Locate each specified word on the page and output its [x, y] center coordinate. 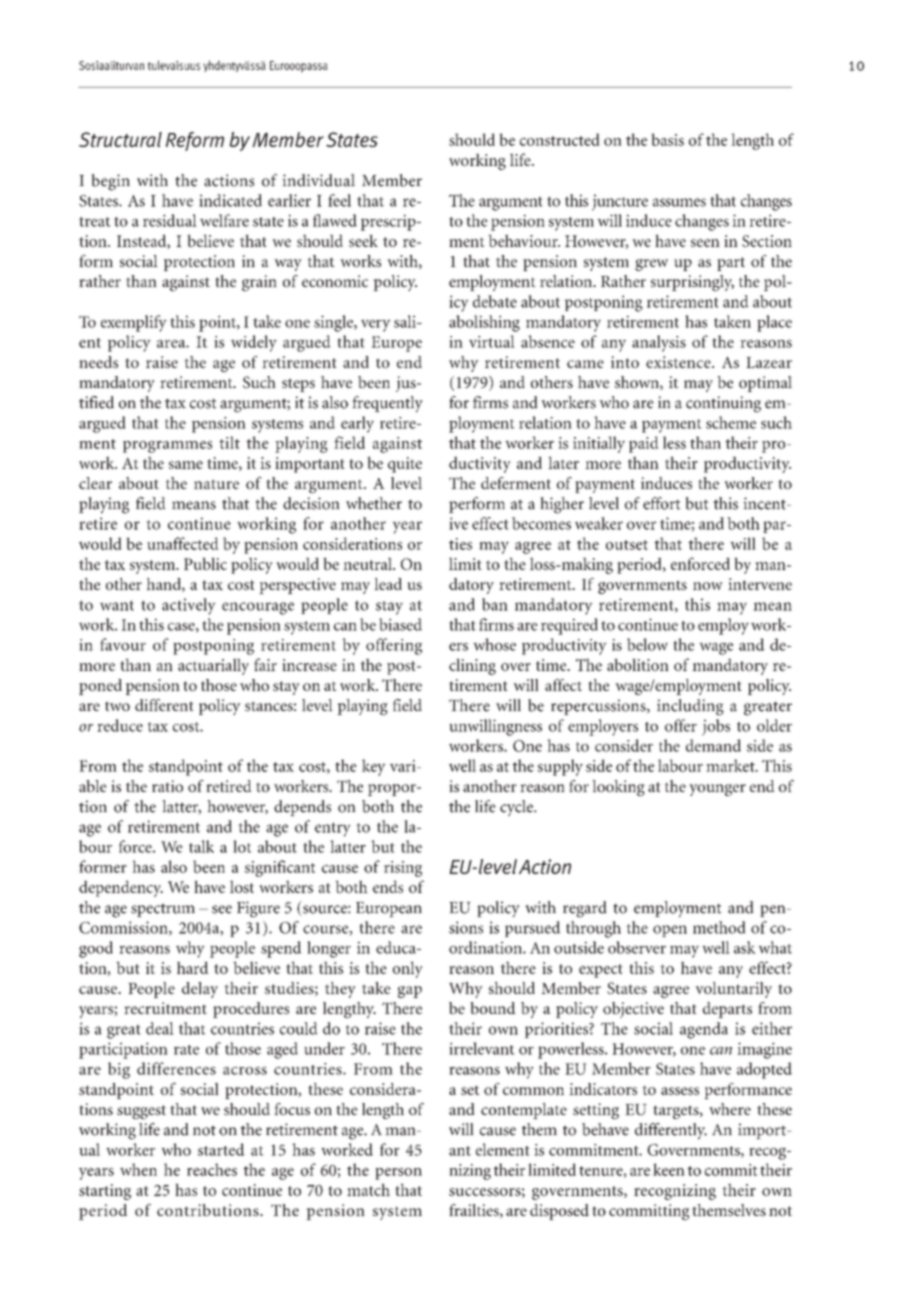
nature [216, 484]
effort [662, 503]
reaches [212, 1169]
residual [170, 220]
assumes [679, 202]
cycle [517, 808]
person [398, 1174]
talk [201, 846]
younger [717, 790]
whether [374, 503]
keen [669, 1169]
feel [339, 200]
